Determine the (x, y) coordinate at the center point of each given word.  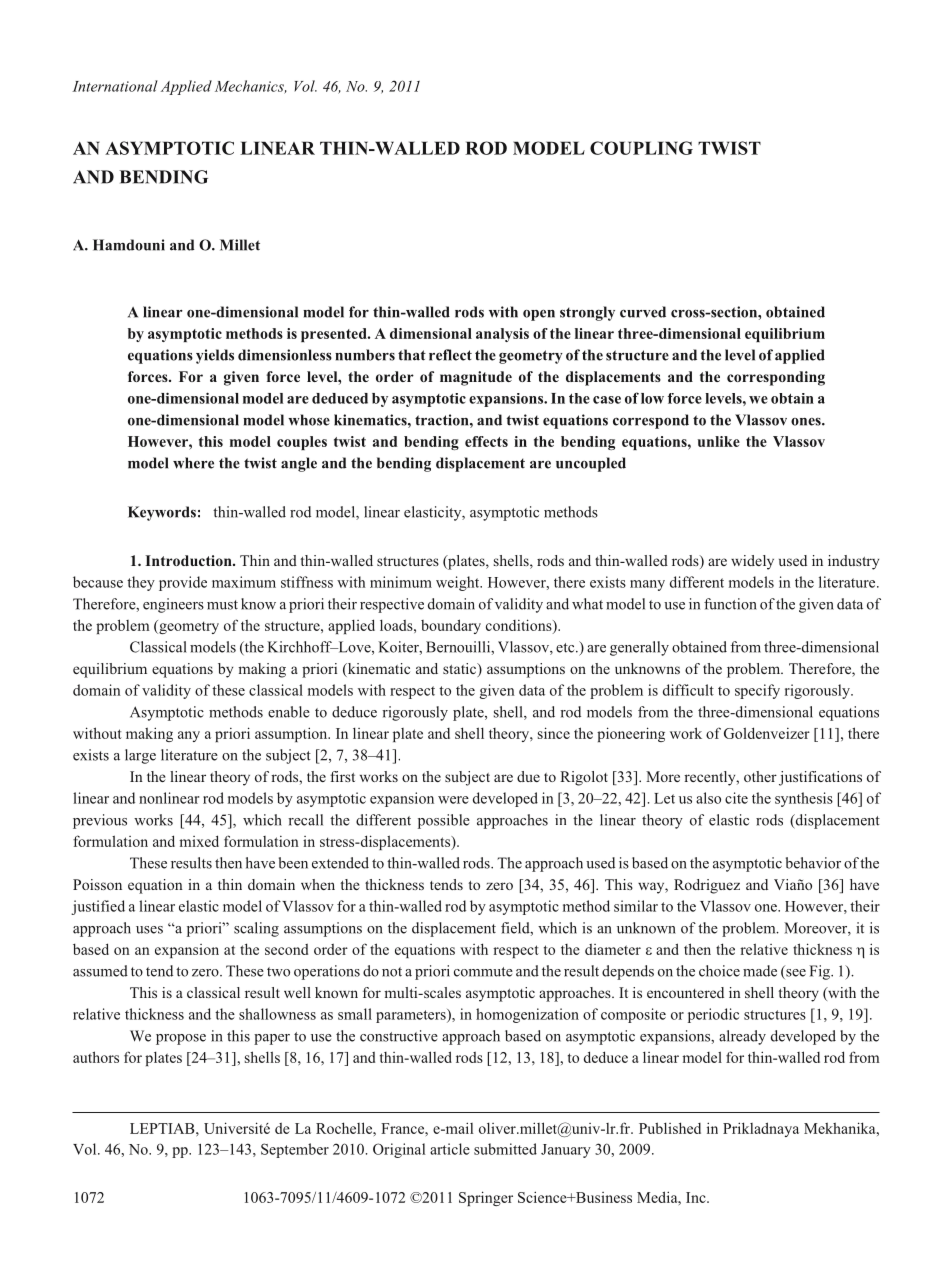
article (450, 1149)
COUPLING (641, 148)
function (730, 604)
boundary (451, 626)
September (295, 1150)
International (115, 86)
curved (643, 312)
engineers (173, 605)
